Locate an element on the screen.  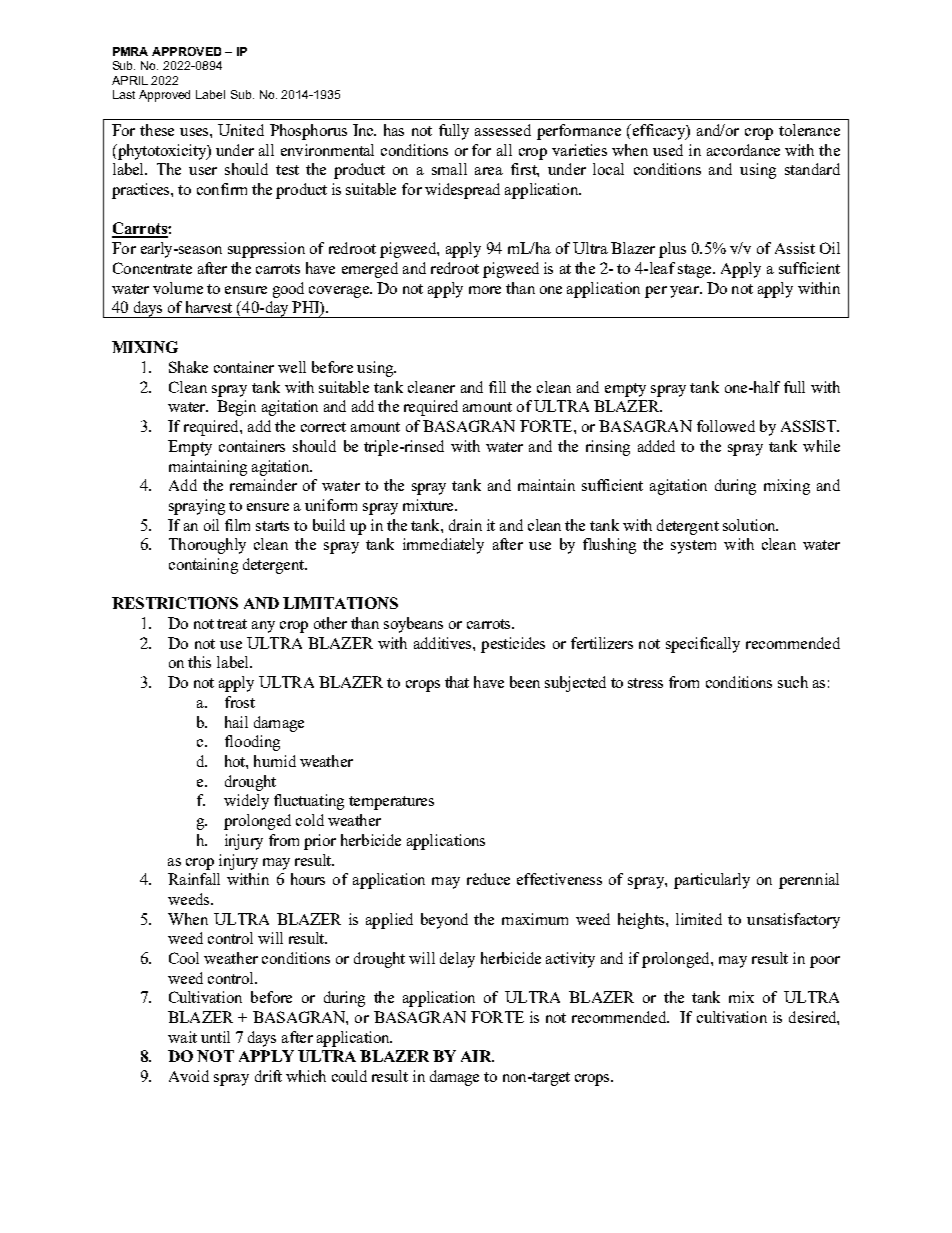
poor is located at coordinates (825, 962).
